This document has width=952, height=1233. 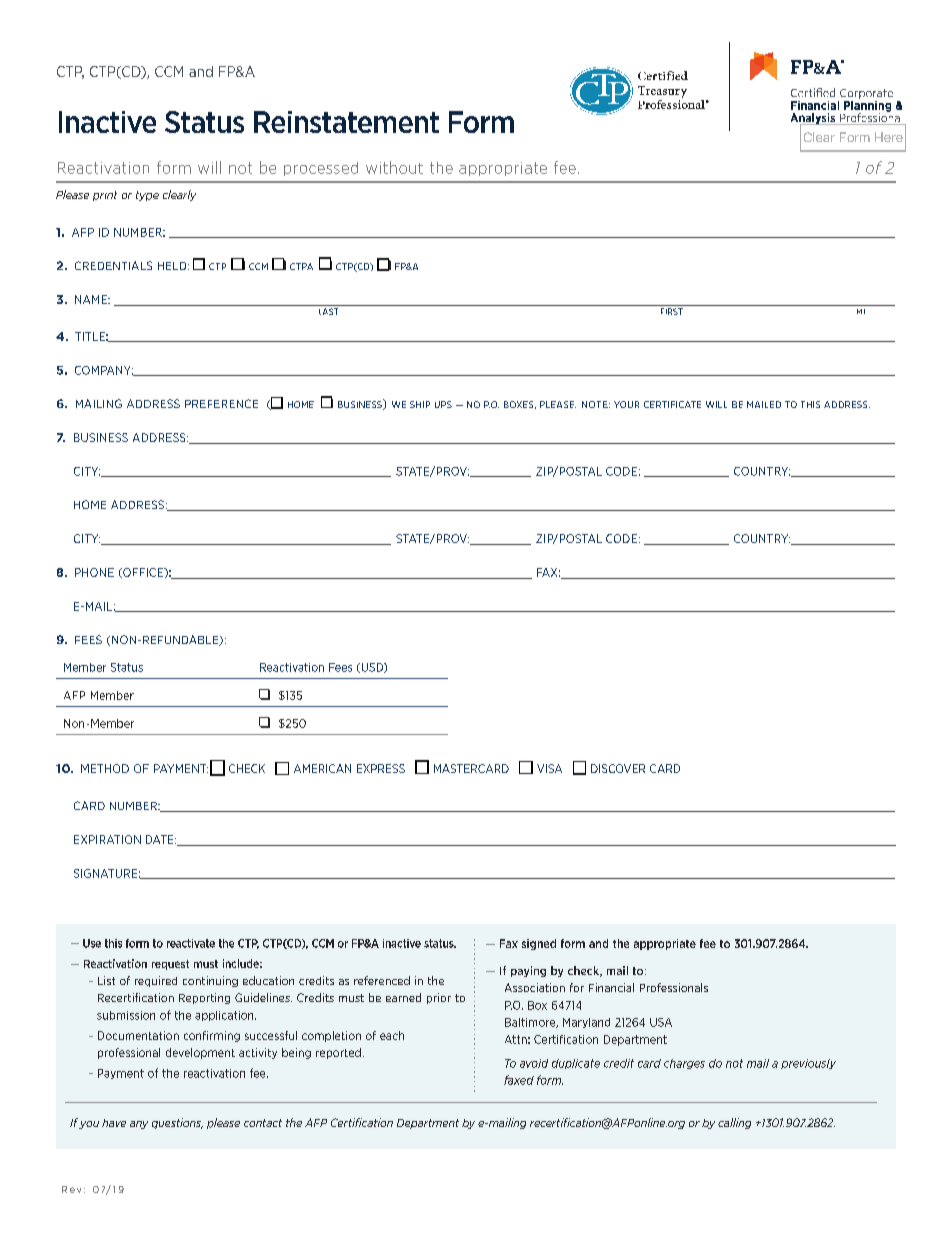 I want to click on without, so click(x=394, y=167).
